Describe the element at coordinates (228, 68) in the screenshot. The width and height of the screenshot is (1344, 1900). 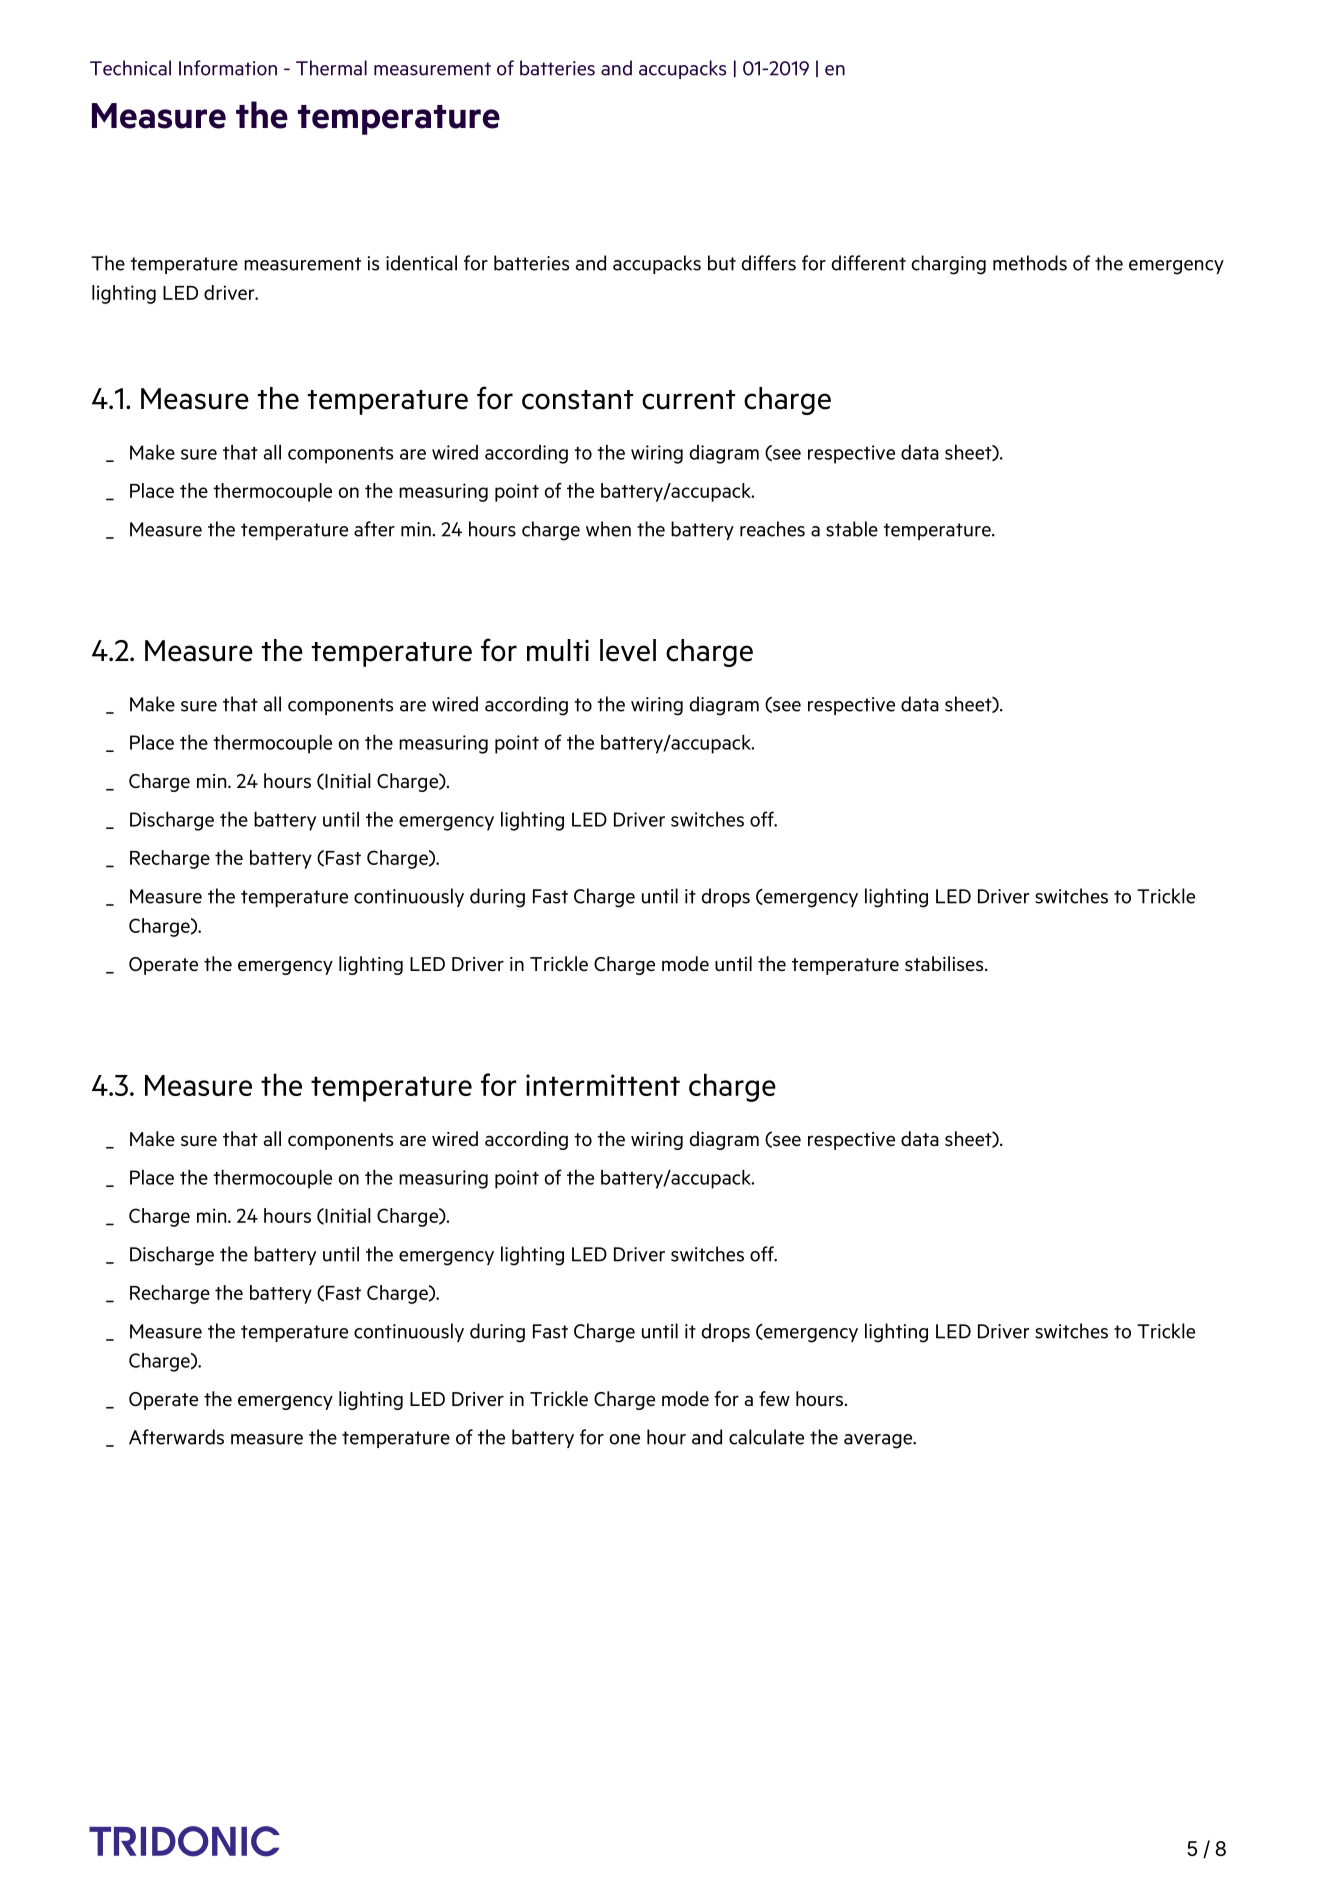
I see `Information` at that location.
